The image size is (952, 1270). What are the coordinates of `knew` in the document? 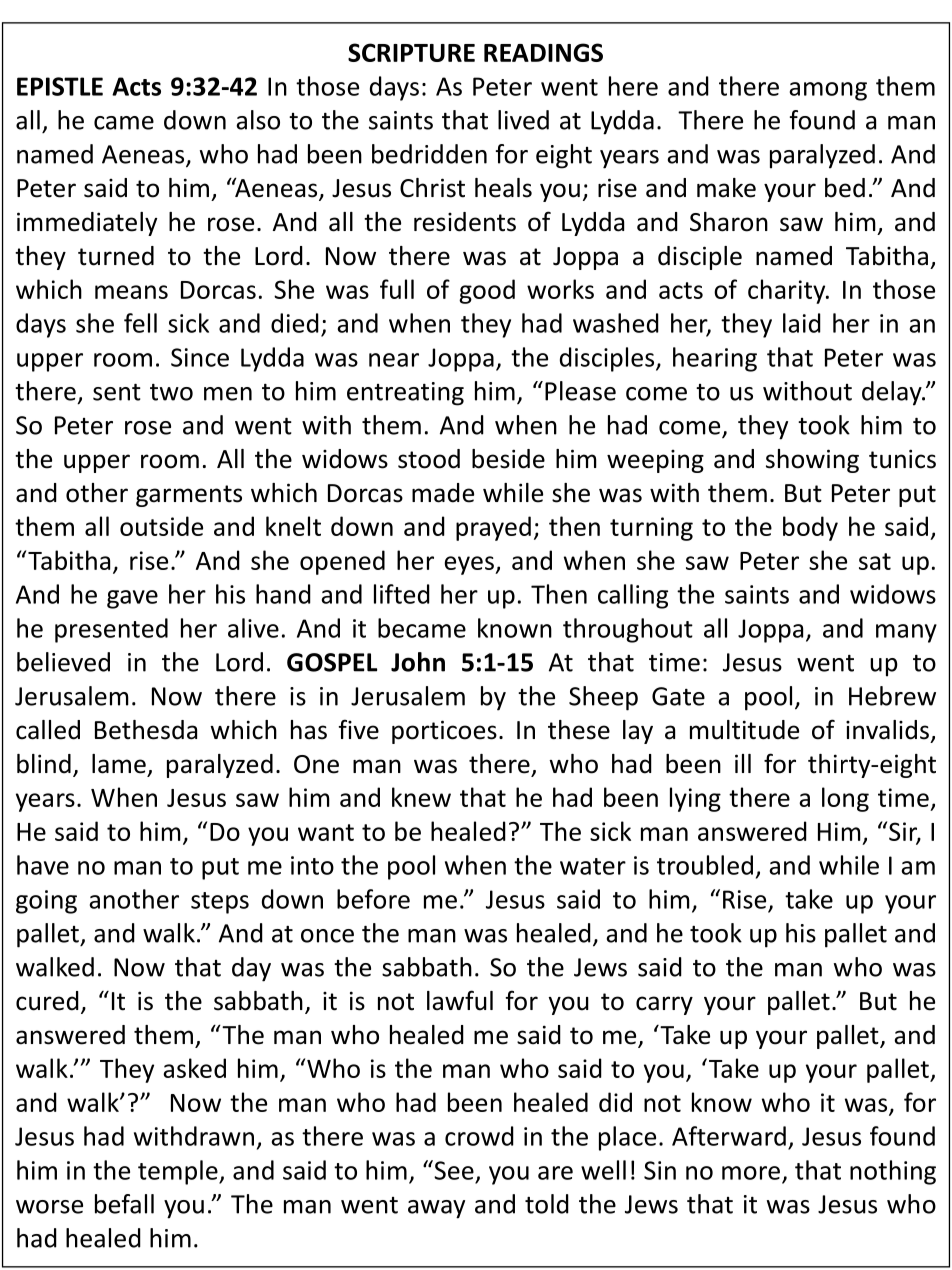 It's located at (421, 797).
